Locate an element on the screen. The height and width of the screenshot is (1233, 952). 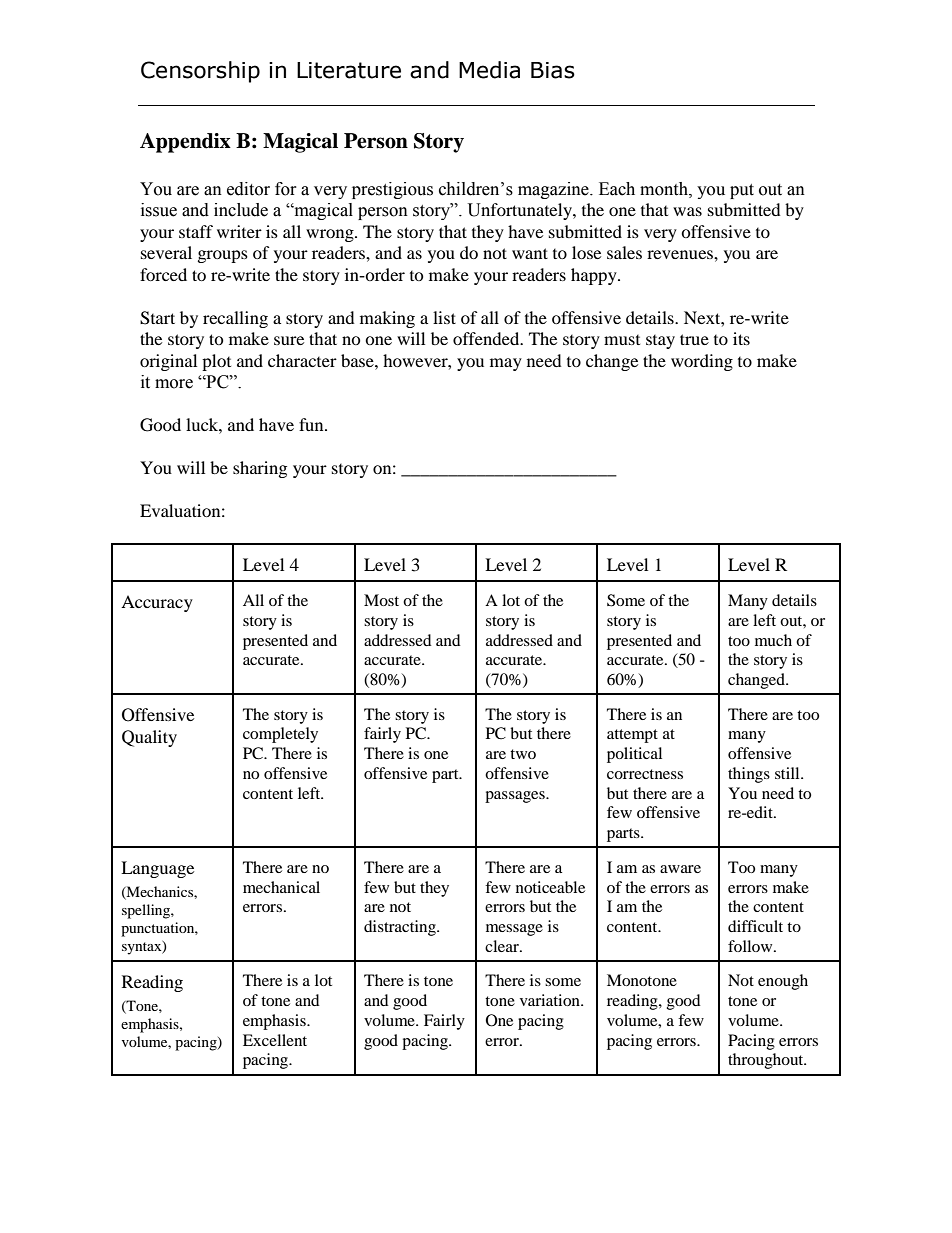
two is located at coordinates (523, 754).
